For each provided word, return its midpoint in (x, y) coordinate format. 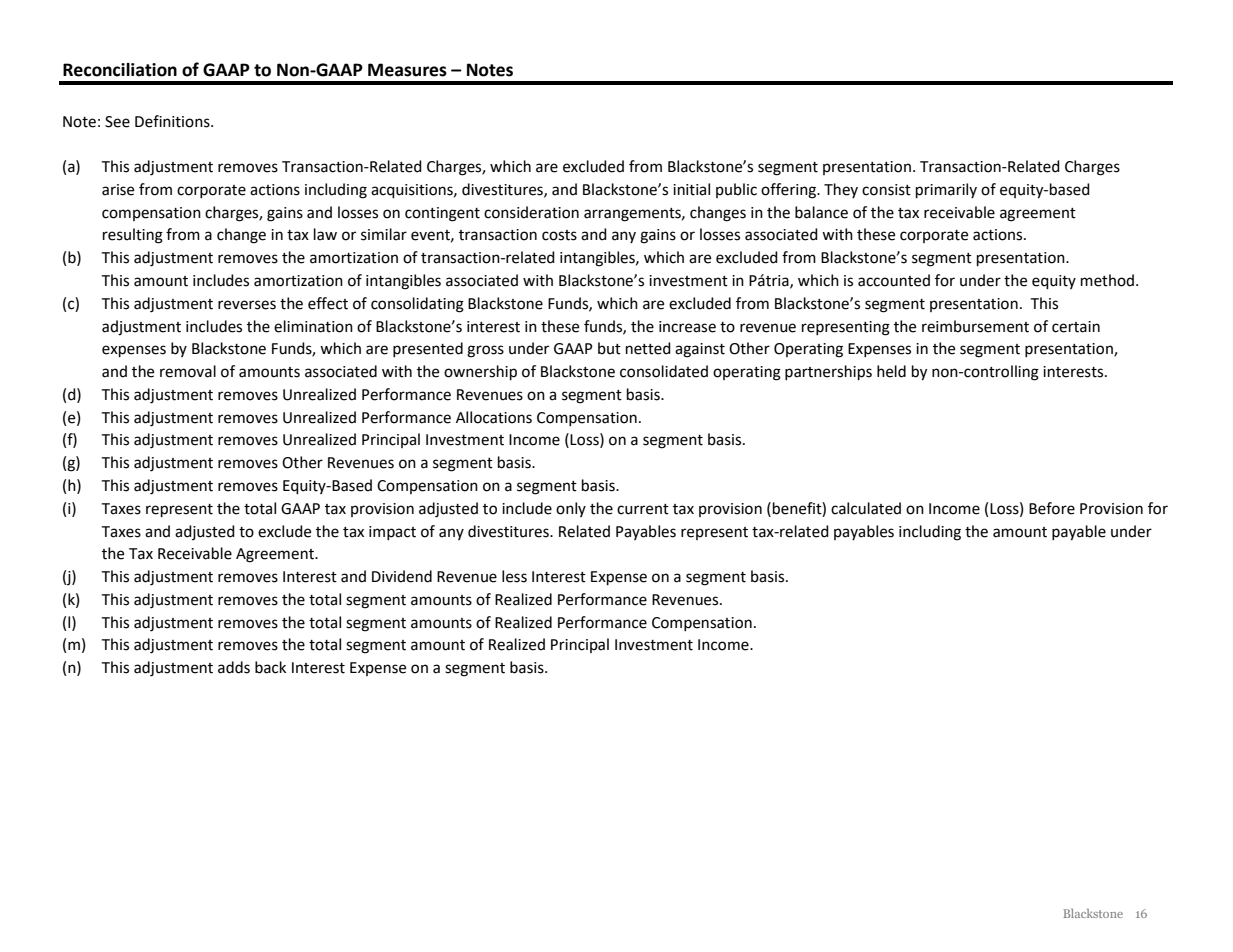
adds (234, 667)
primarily (946, 191)
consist (886, 190)
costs (559, 235)
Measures (407, 70)
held (891, 371)
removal (188, 371)
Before (1052, 508)
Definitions (173, 121)
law (325, 234)
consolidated (664, 371)
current (643, 509)
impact (392, 533)
